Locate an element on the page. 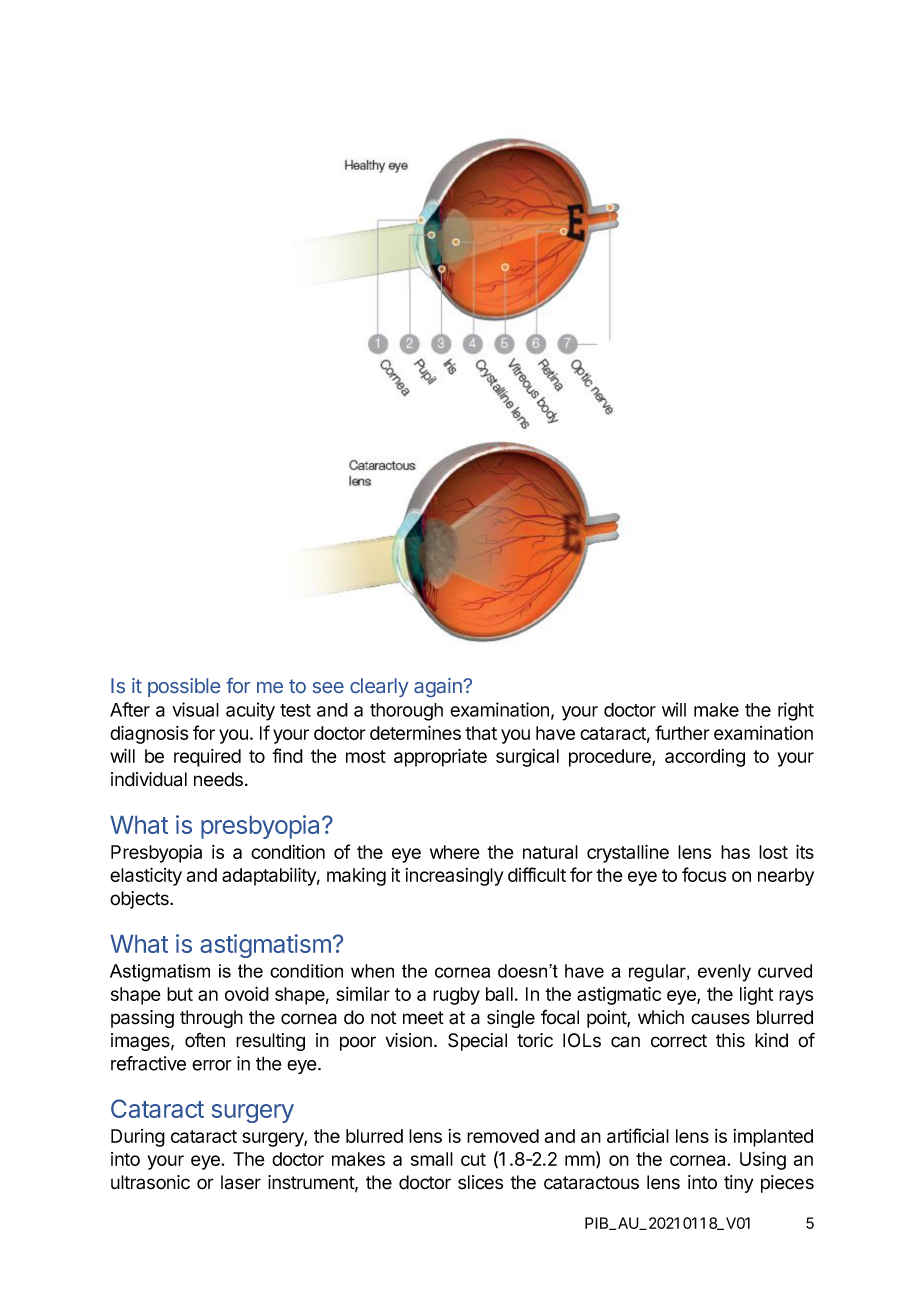  when is located at coordinates (372, 971).
